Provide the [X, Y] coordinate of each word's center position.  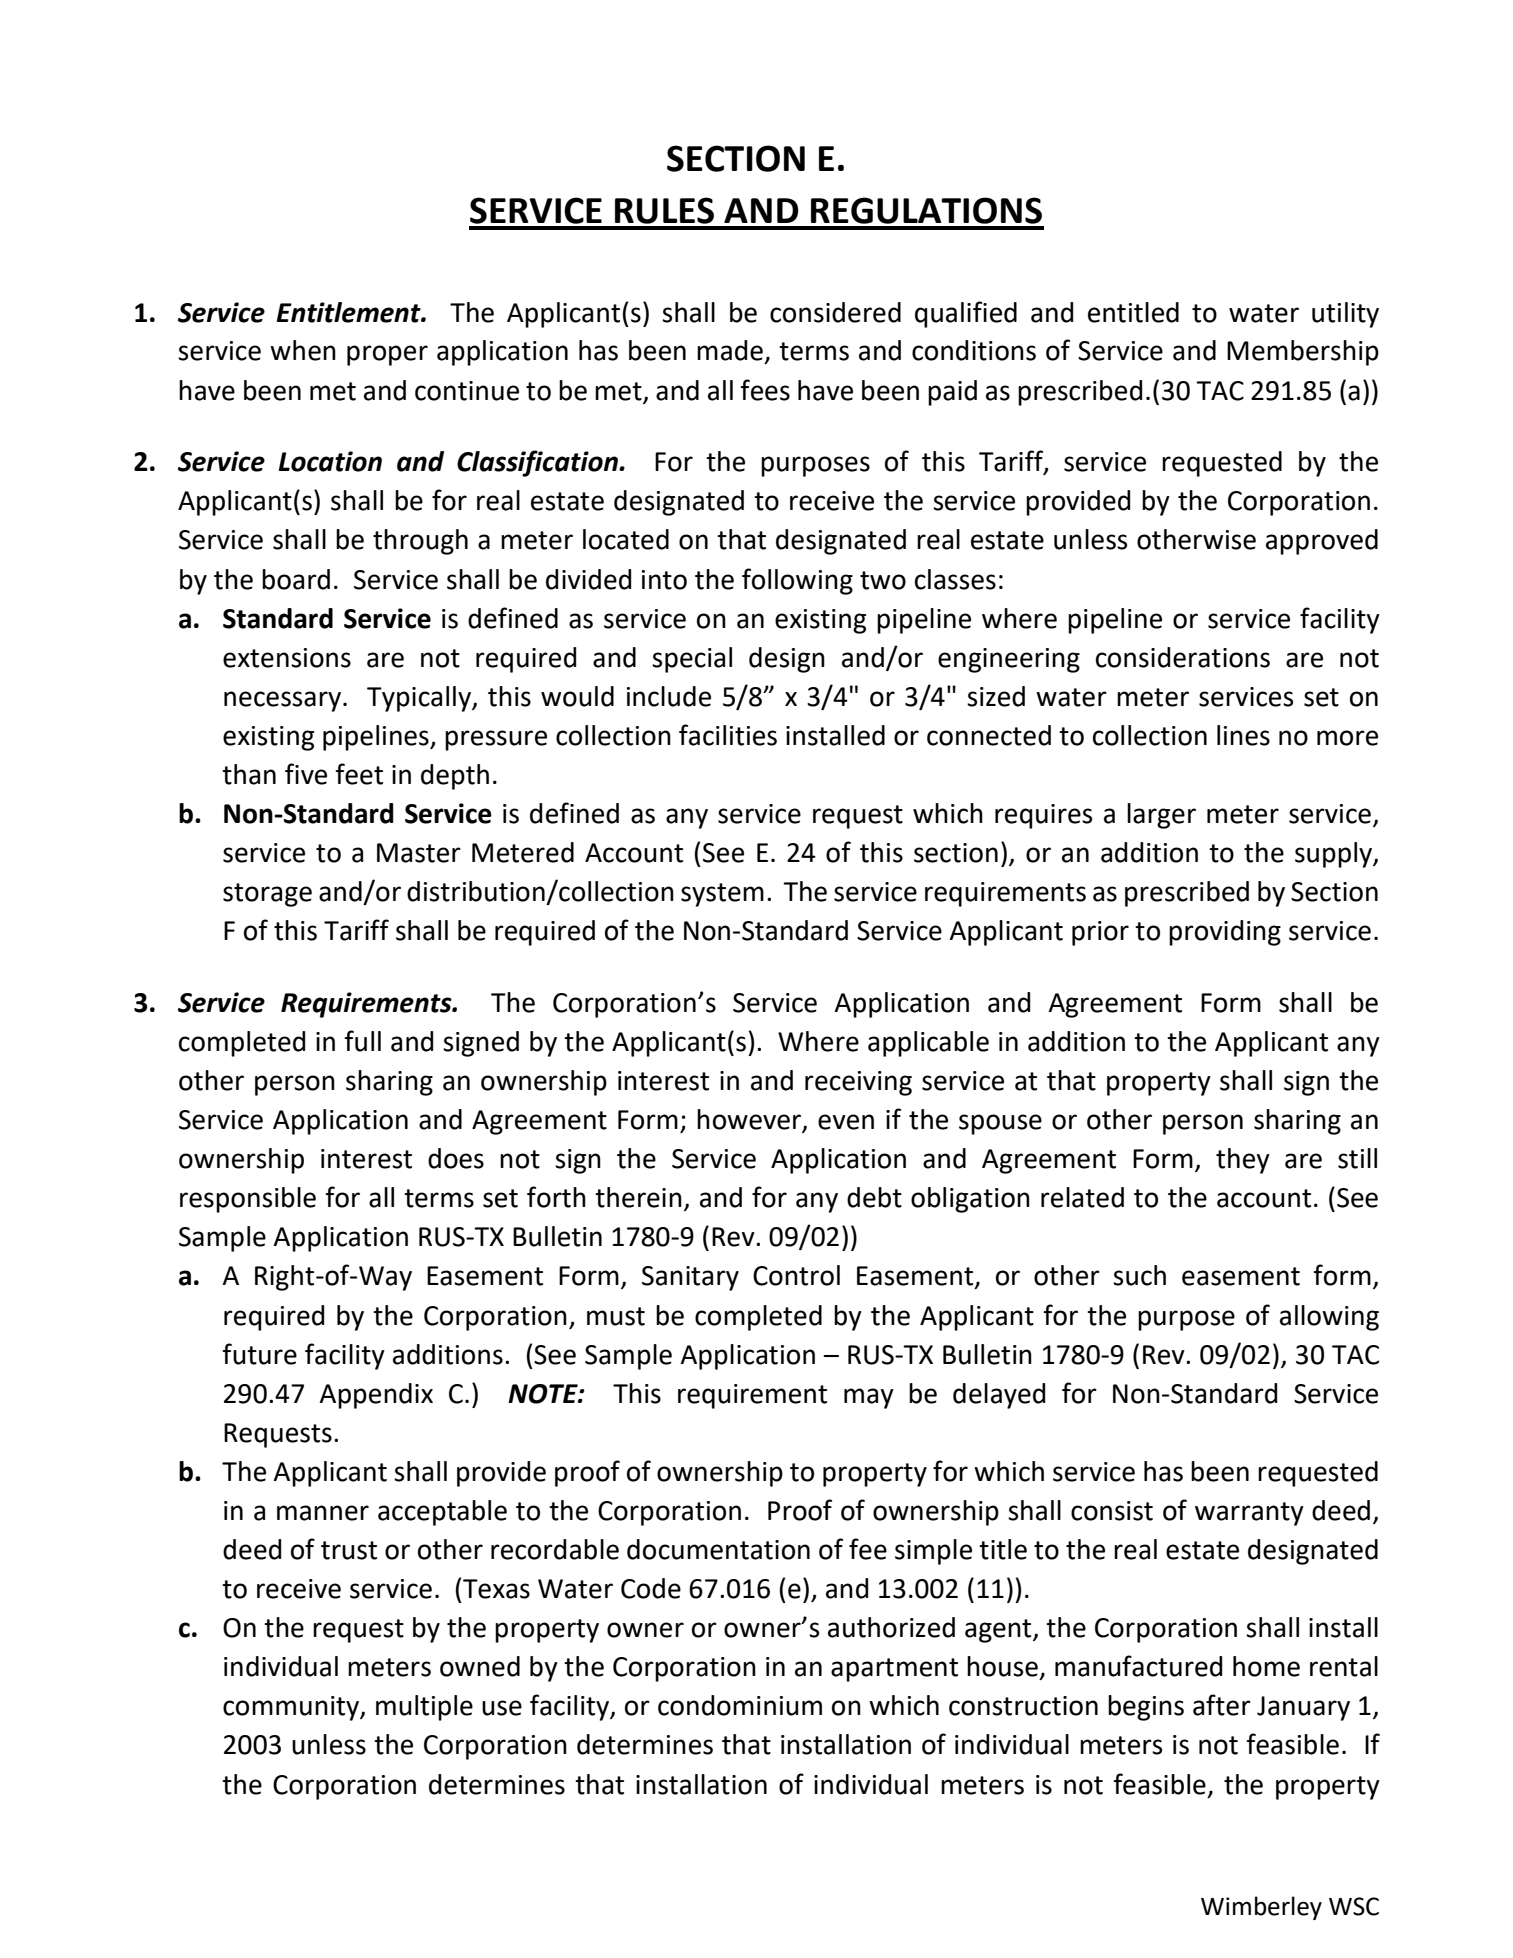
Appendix [376, 1396]
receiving [858, 1083]
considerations [1183, 657]
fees [765, 390]
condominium [740, 1705]
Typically [420, 699]
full [362, 1041]
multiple [424, 1708]
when [303, 350]
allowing [1329, 1318]
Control [796, 1275]
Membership [1303, 353]
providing [1225, 933]
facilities [728, 735]
